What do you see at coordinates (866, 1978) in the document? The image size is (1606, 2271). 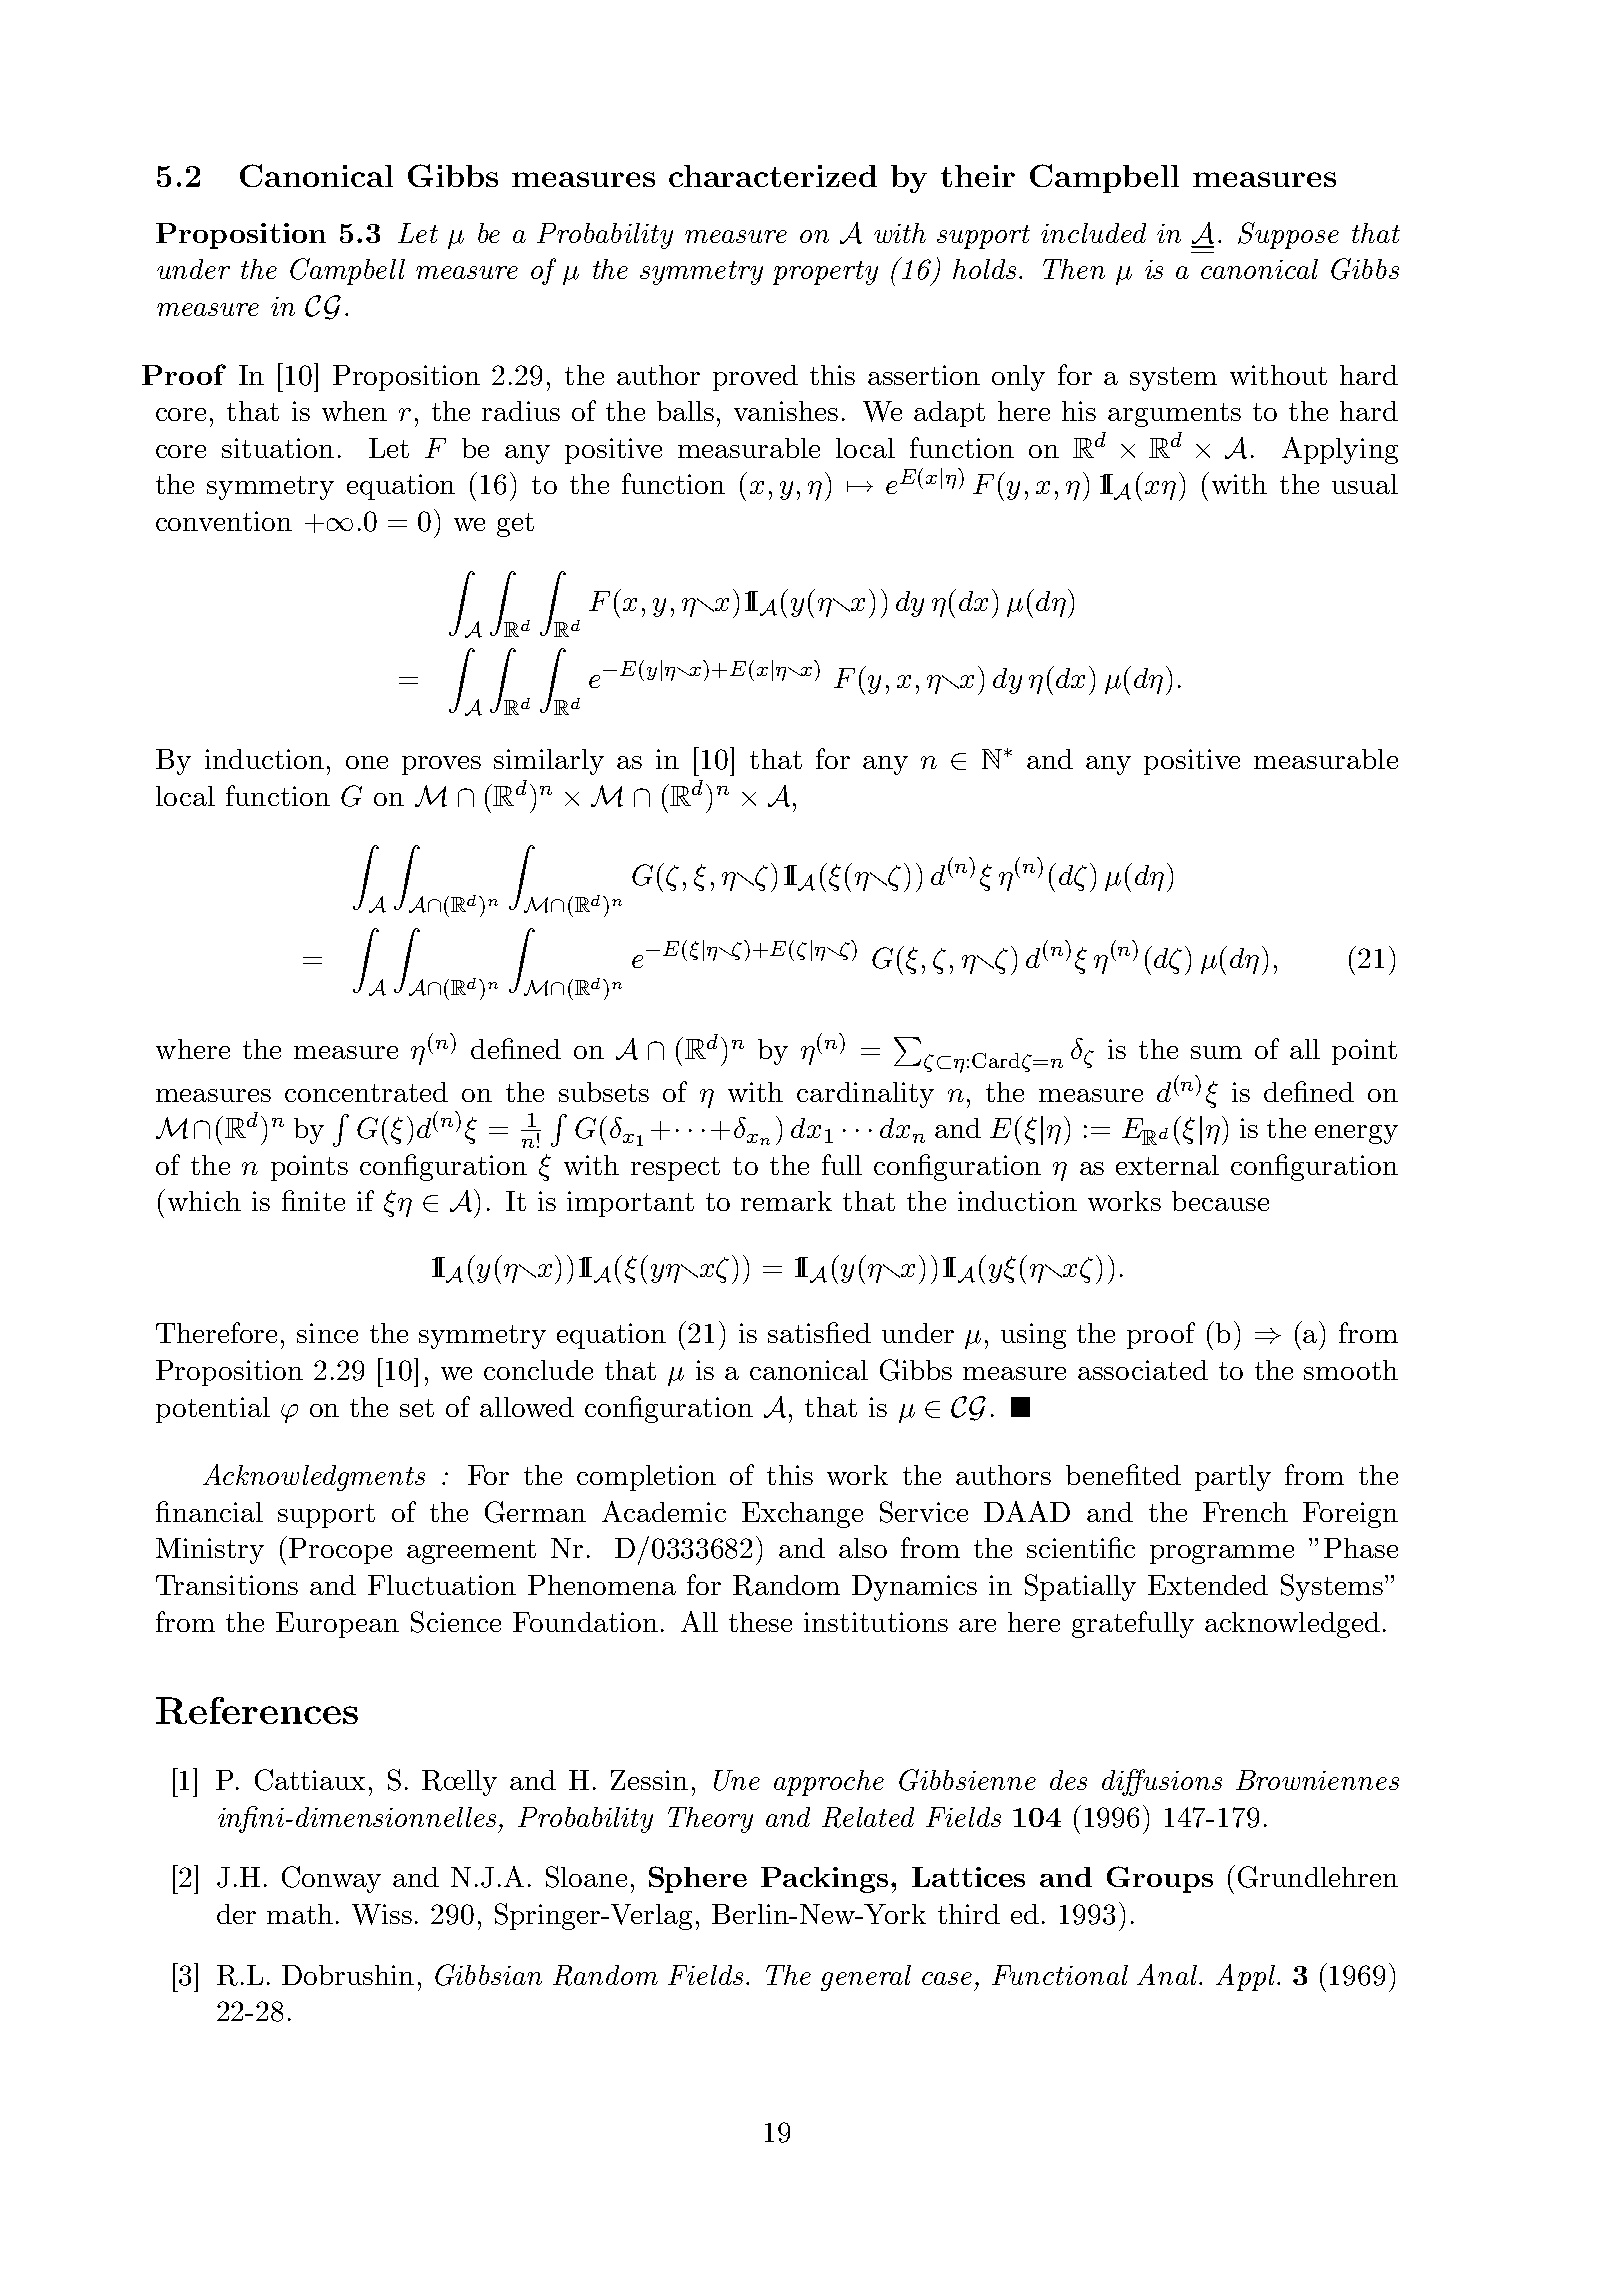 I see `general` at bounding box center [866, 1978].
